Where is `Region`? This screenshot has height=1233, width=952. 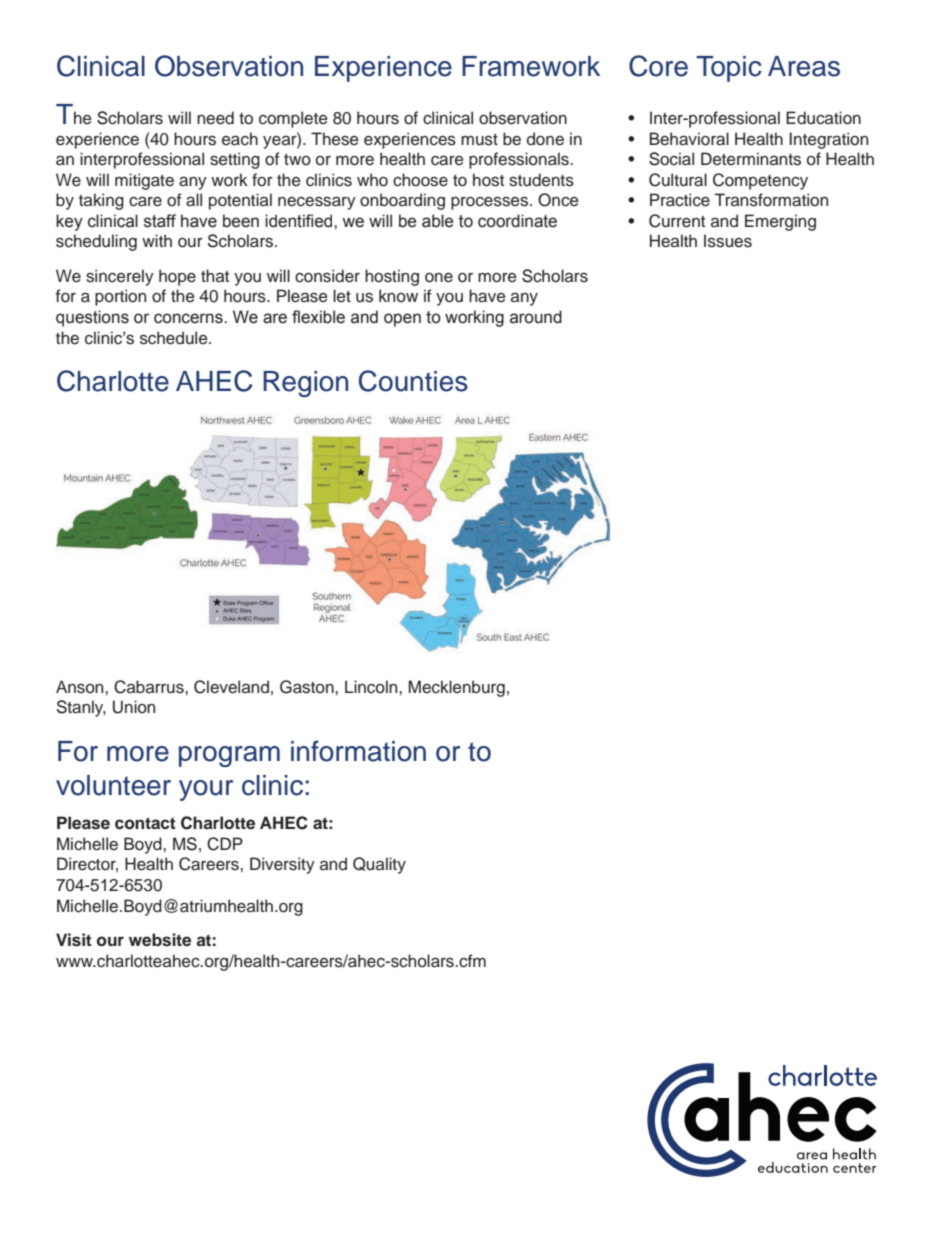
Region is located at coordinates (305, 384).
